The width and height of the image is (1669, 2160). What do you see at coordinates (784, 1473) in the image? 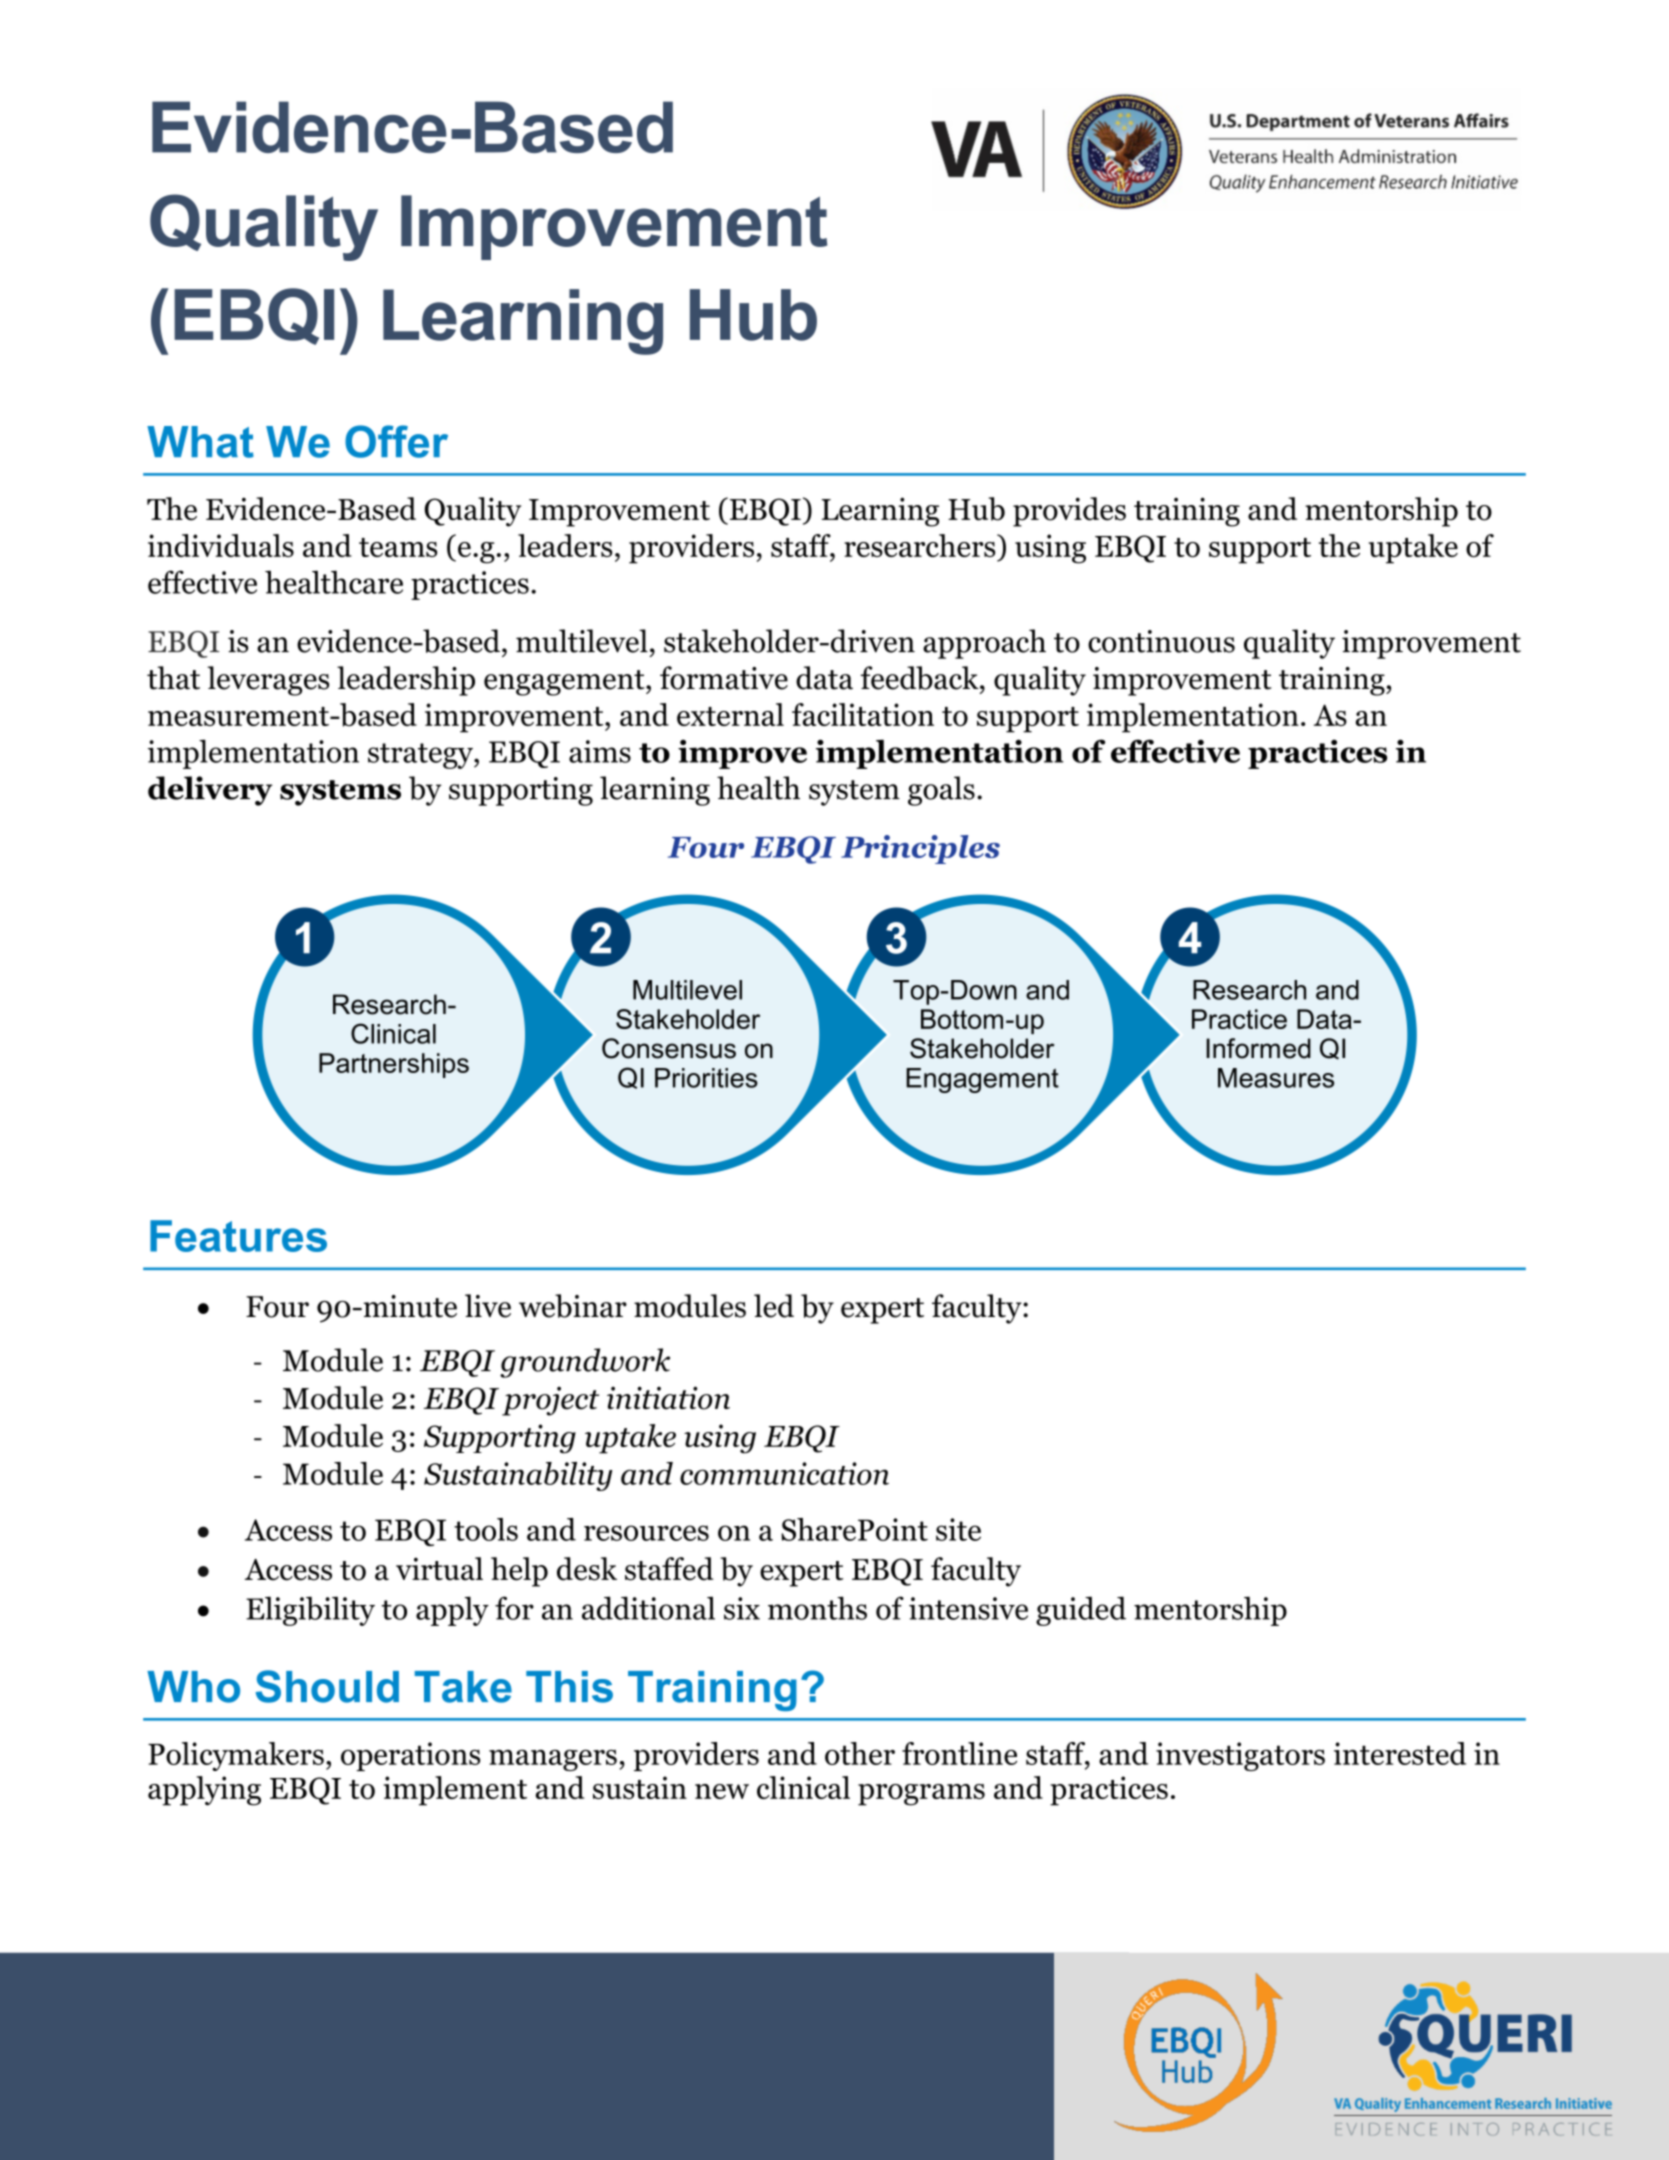
I see `communication` at bounding box center [784, 1473].
